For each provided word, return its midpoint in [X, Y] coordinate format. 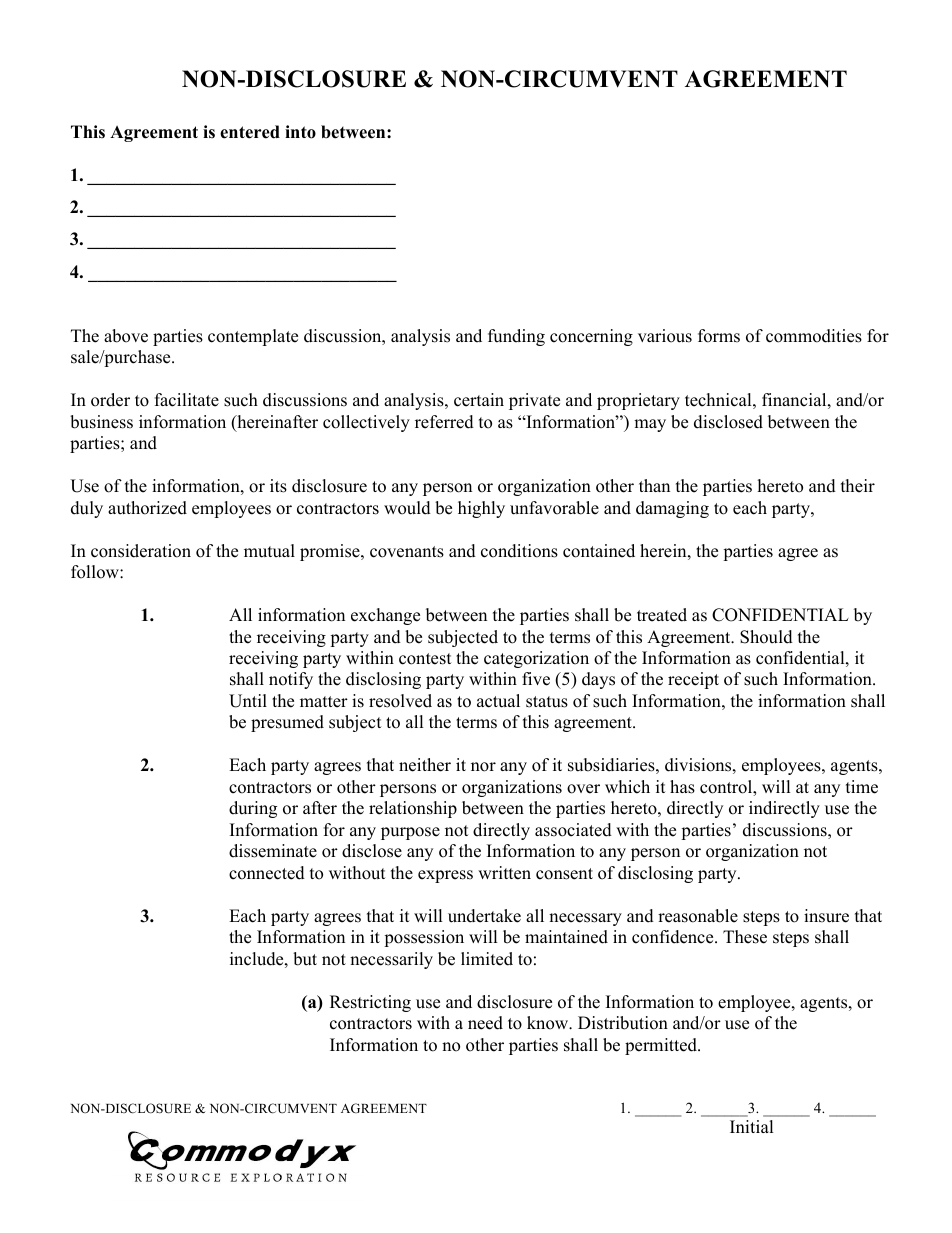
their [858, 486]
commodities [814, 336]
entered [250, 132]
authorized [147, 508]
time [862, 787]
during [253, 809]
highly [481, 509]
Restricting [370, 1003]
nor [483, 767]
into [300, 132]
